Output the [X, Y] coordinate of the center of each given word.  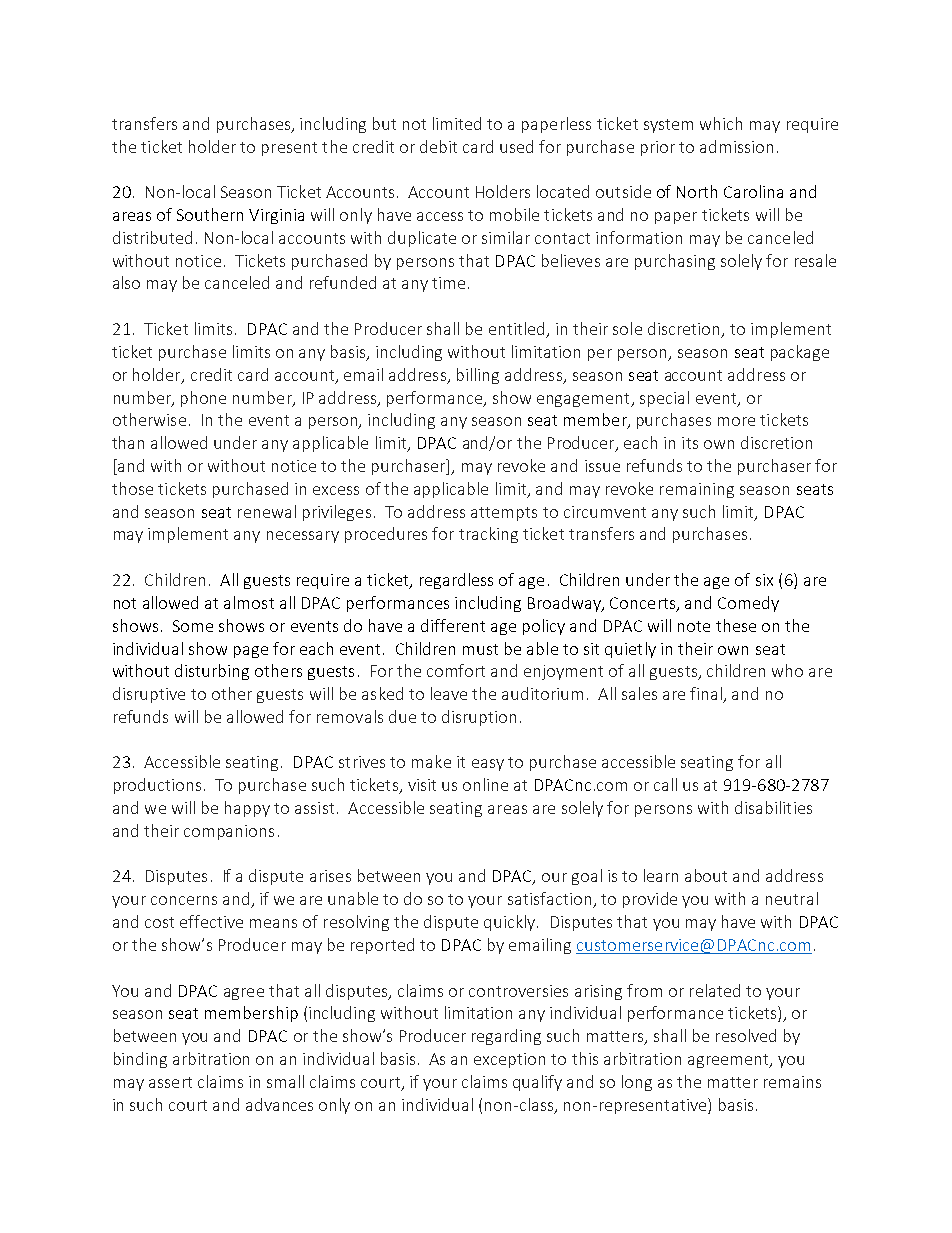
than [128, 442]
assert [170, 1082]
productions [157, 786]
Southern [210, 214]
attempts [504, 514]
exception [509, 1060]
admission [736, 146]
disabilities [773, 807]
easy [488, 765]
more [736, 421]
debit [438, 146]
